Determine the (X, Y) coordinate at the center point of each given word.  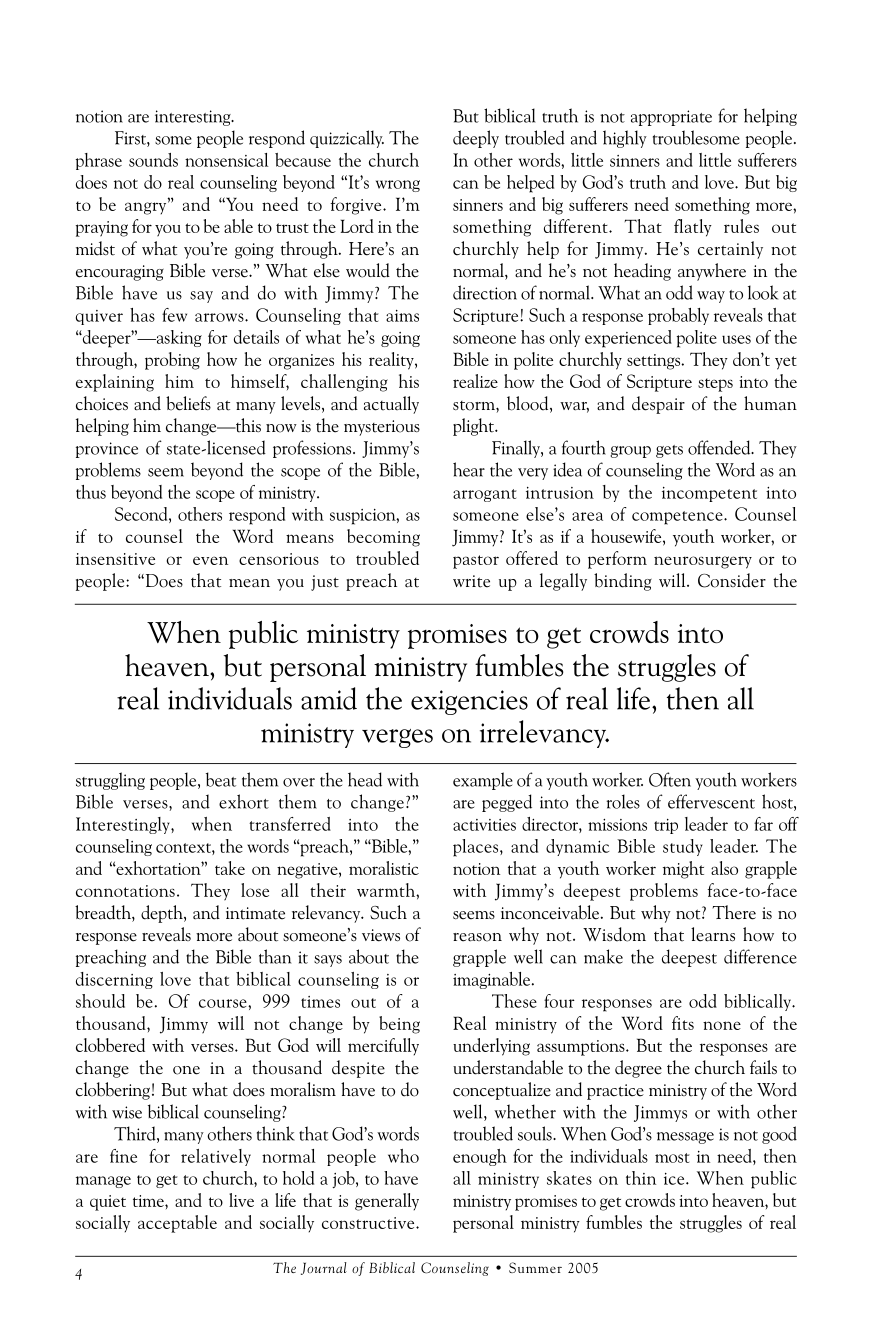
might (683, 870)
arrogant (485, 495)
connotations (125, 891)
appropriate (671, 118)
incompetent (709, 494)
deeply (476, 139)
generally (387, 1202)
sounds (153, 160)
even (210, 560)
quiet (108, 1203)
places (477, 848)
